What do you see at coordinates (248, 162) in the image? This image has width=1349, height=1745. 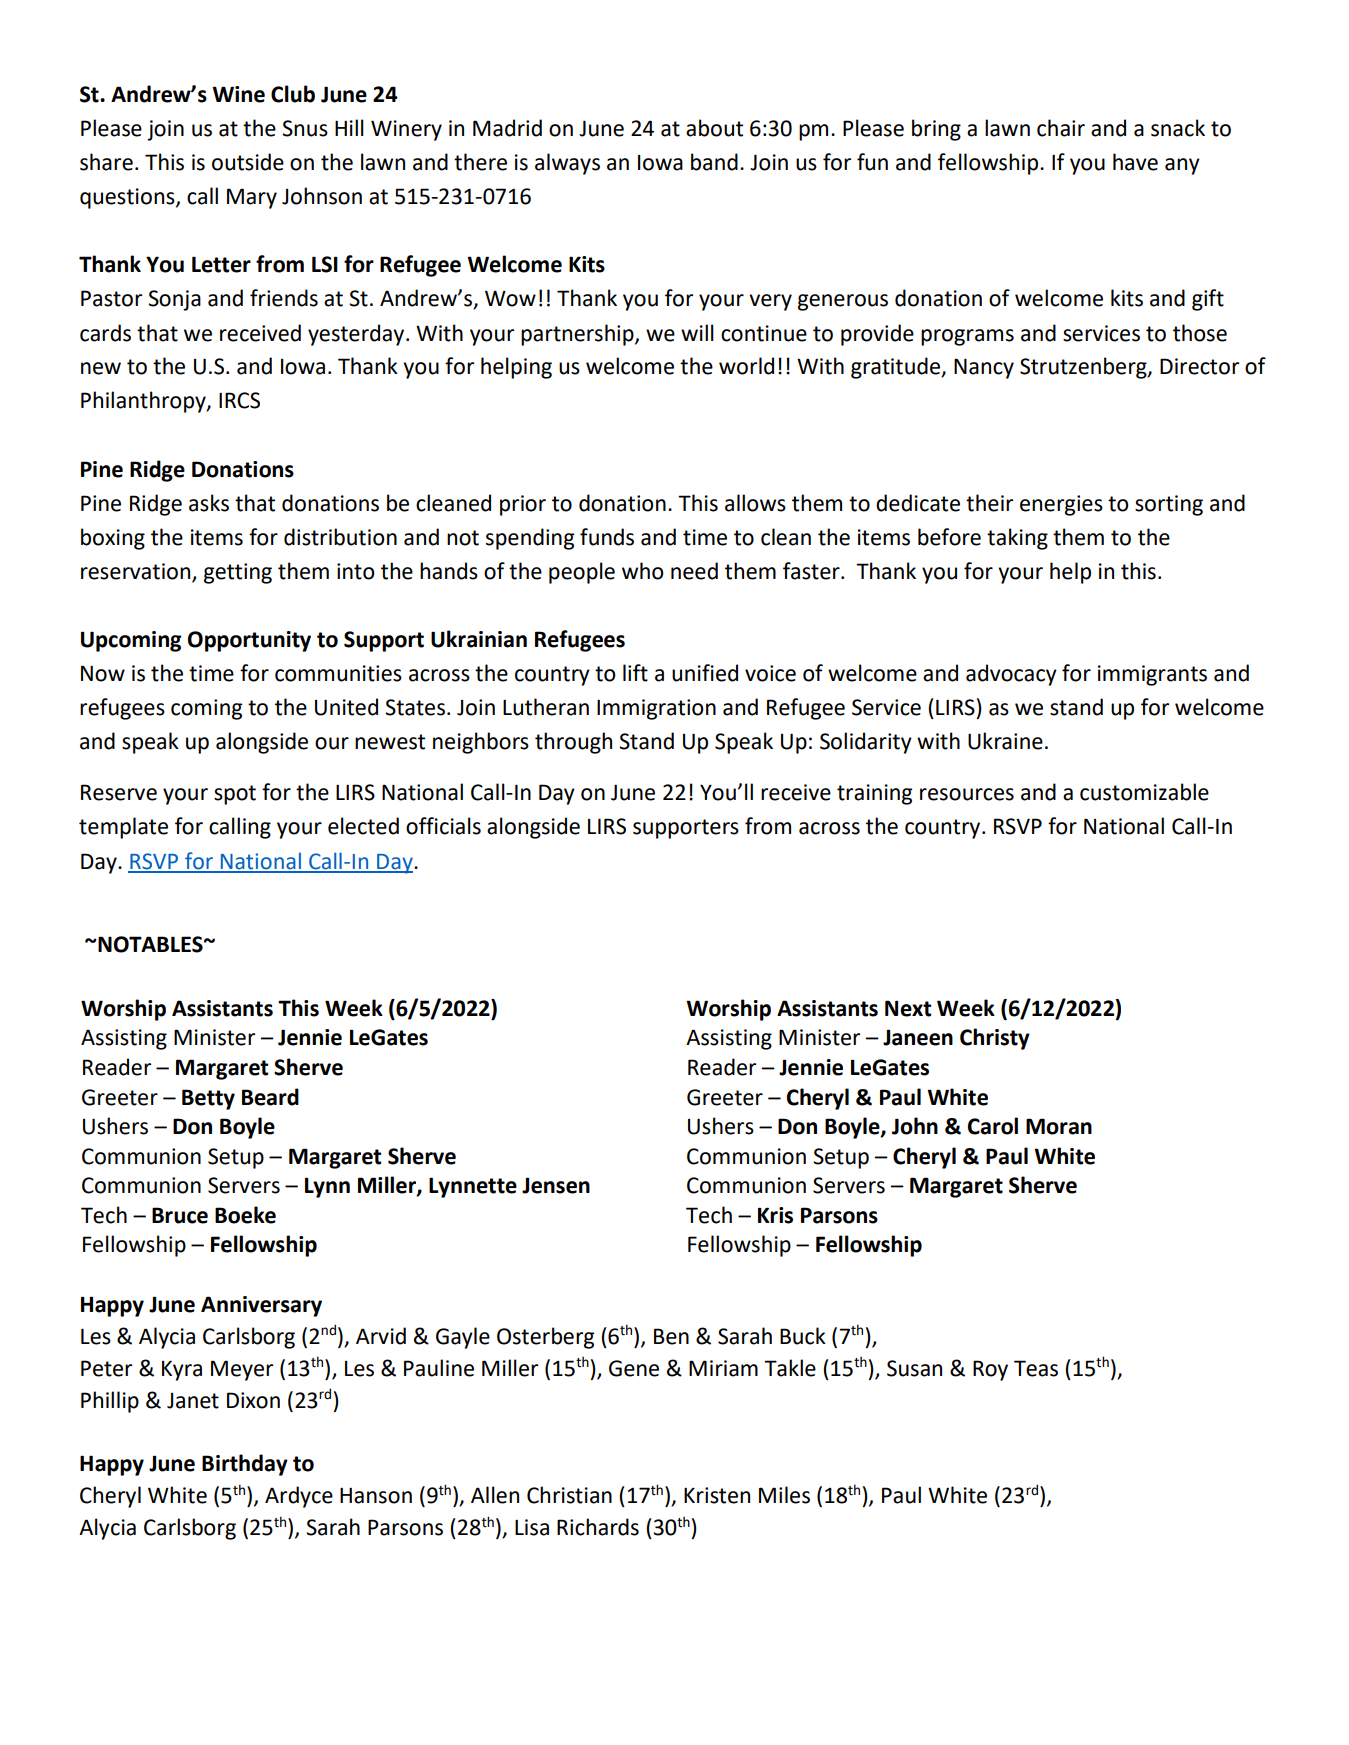 I see `outside` at bounding box center [248, 162].
